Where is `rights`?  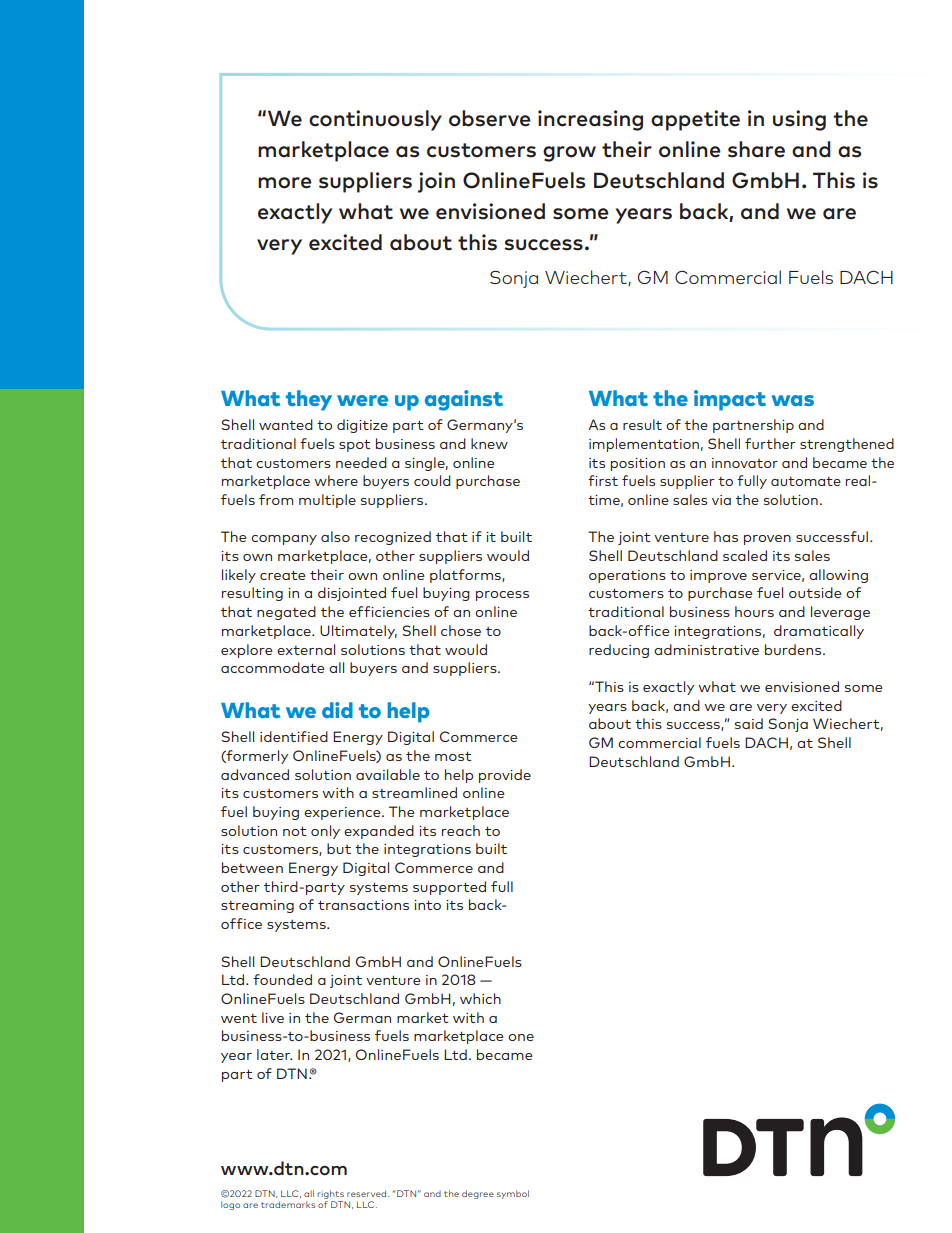
rights is located at coordinates (331, 1196).
